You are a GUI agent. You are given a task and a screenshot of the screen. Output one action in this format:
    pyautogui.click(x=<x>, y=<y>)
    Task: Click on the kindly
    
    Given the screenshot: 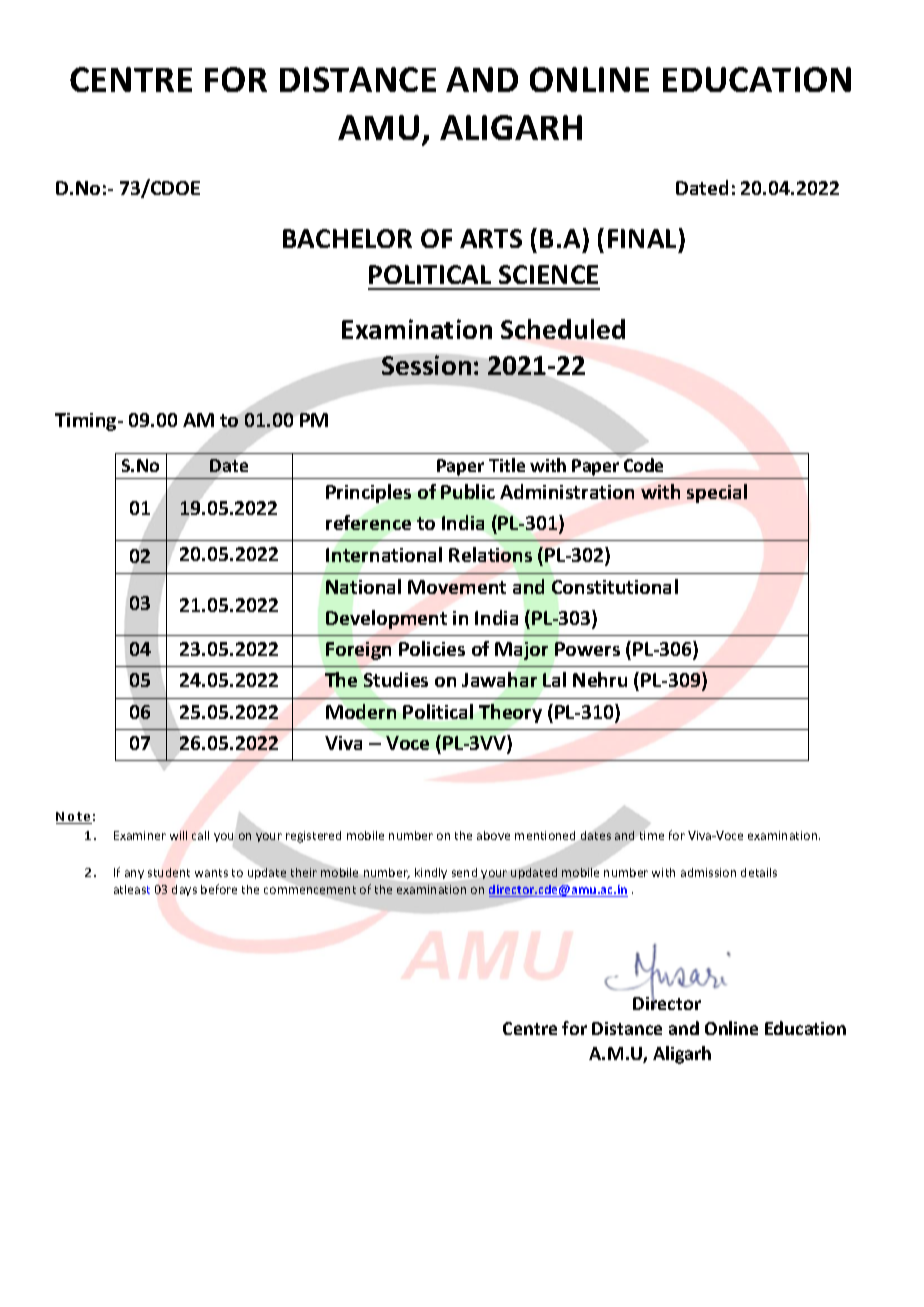 What is the action you would take?
    pyautogui.click(x=431, y=873)
